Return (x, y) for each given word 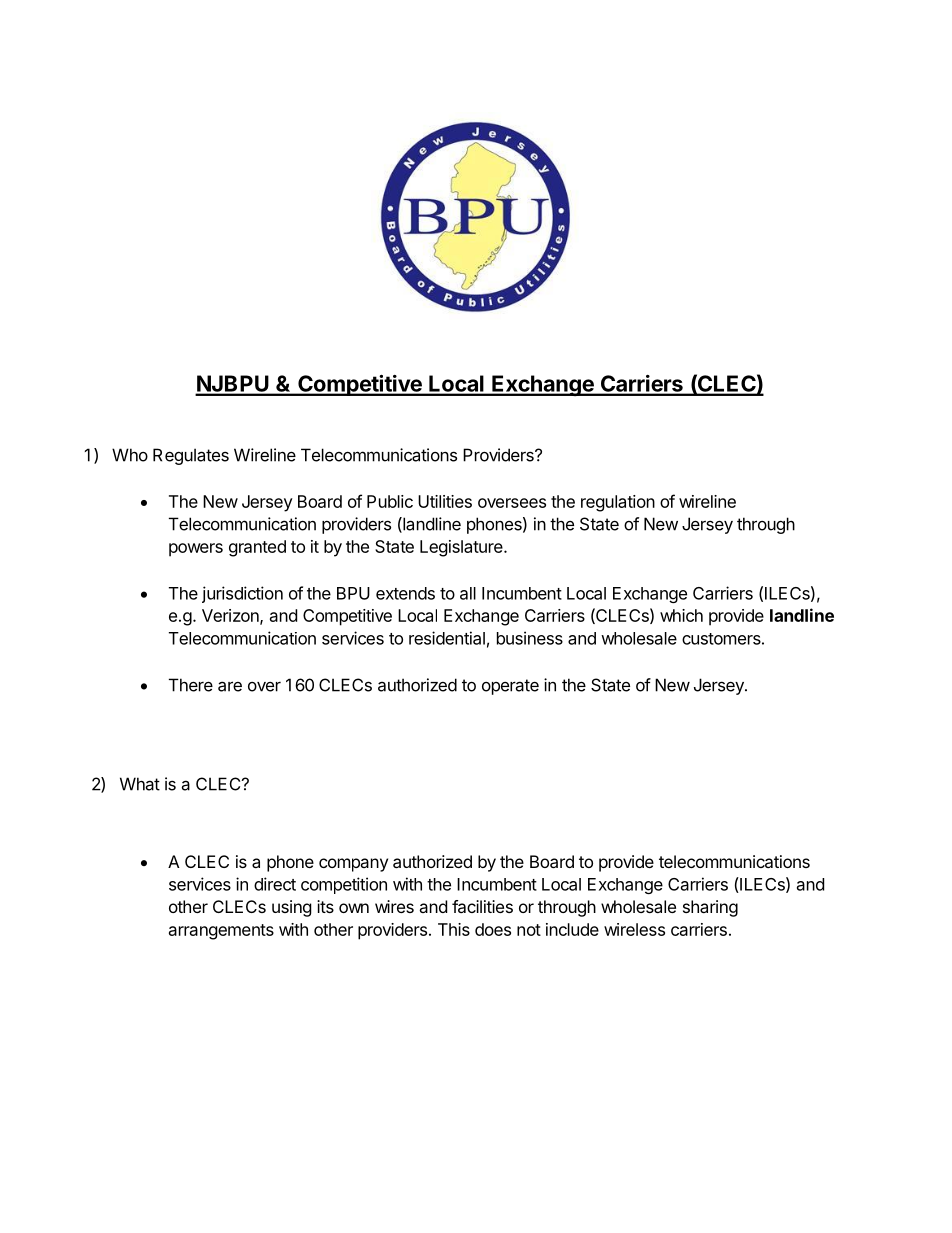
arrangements (221, 932)
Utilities (445, 501)
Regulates (191, 456)
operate (510, 687)
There (191, 685)
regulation (618, 503)
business (530, 638)
